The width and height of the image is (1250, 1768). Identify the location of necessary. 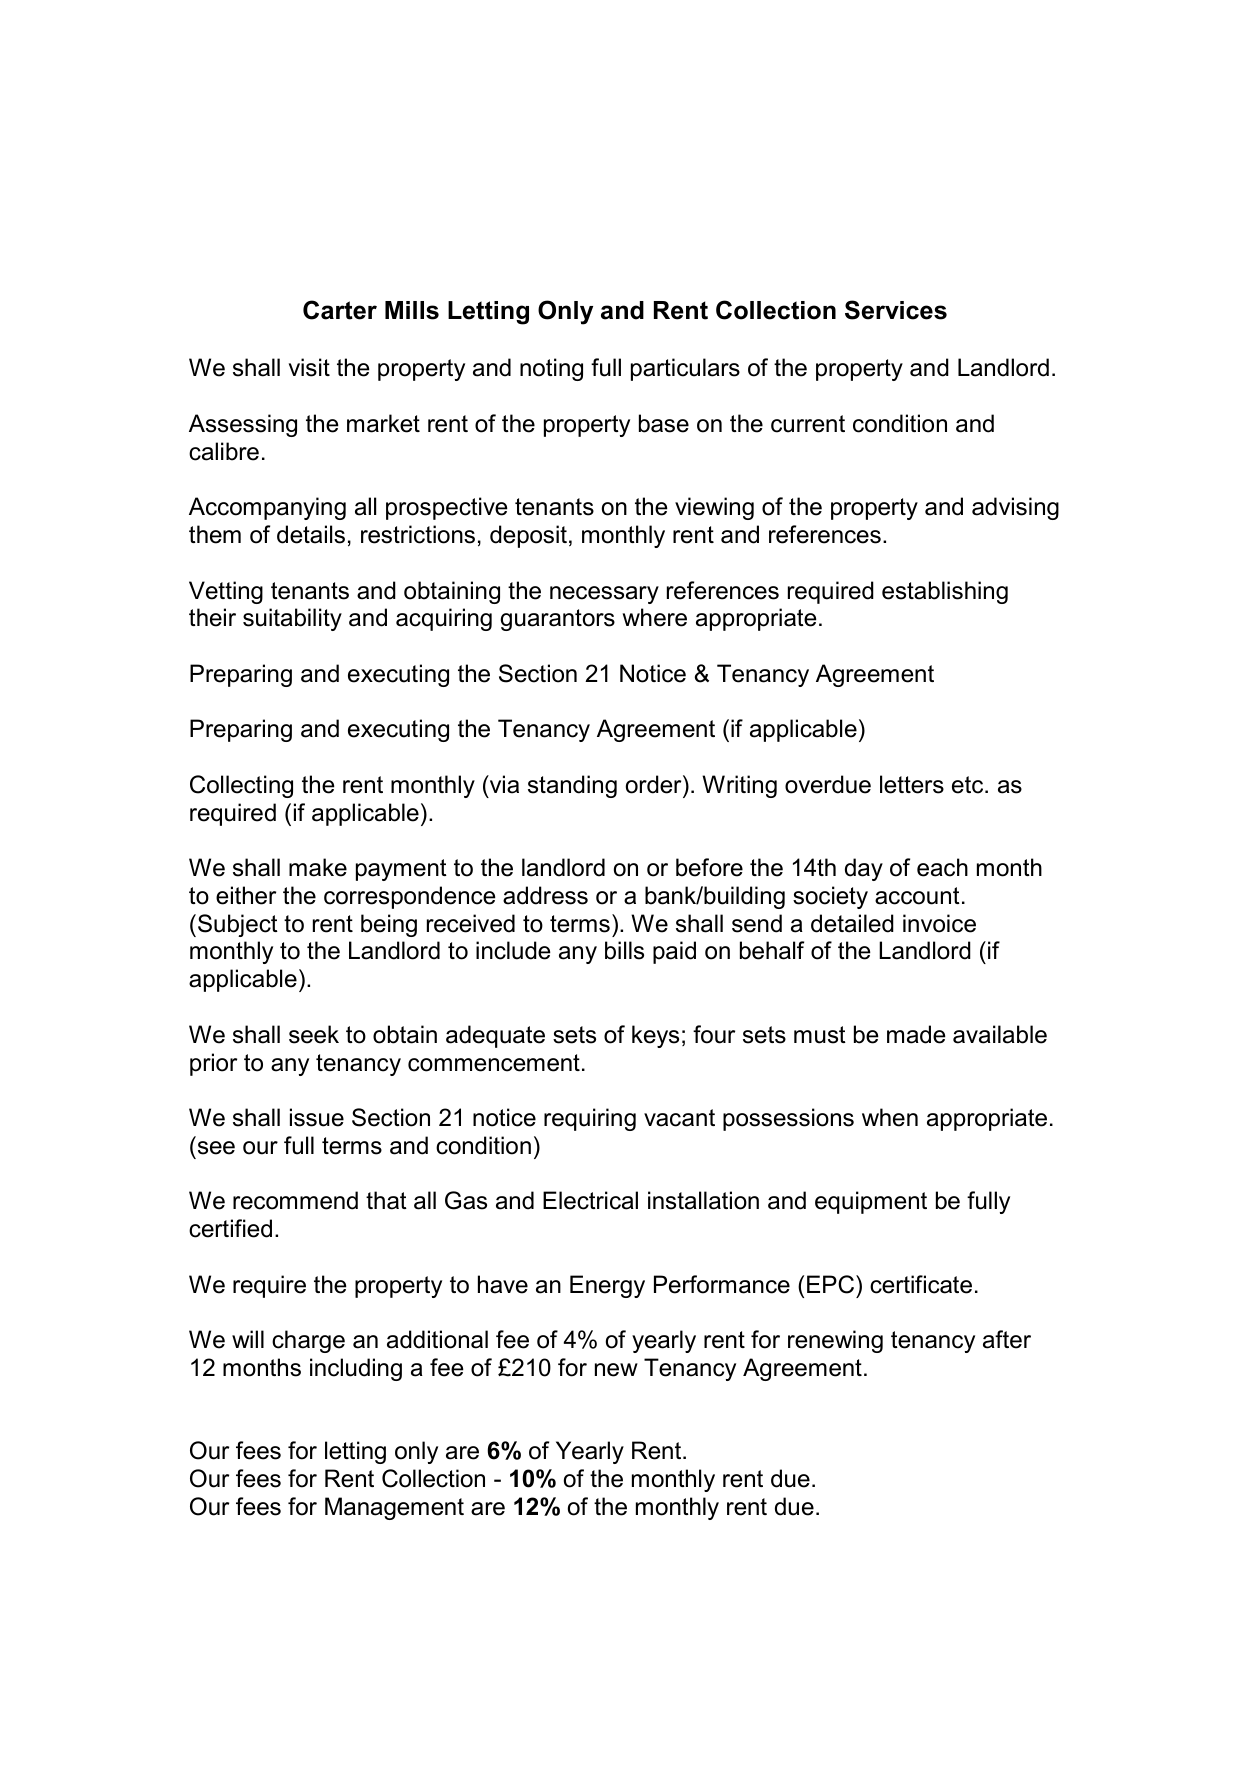
(604, 595).
